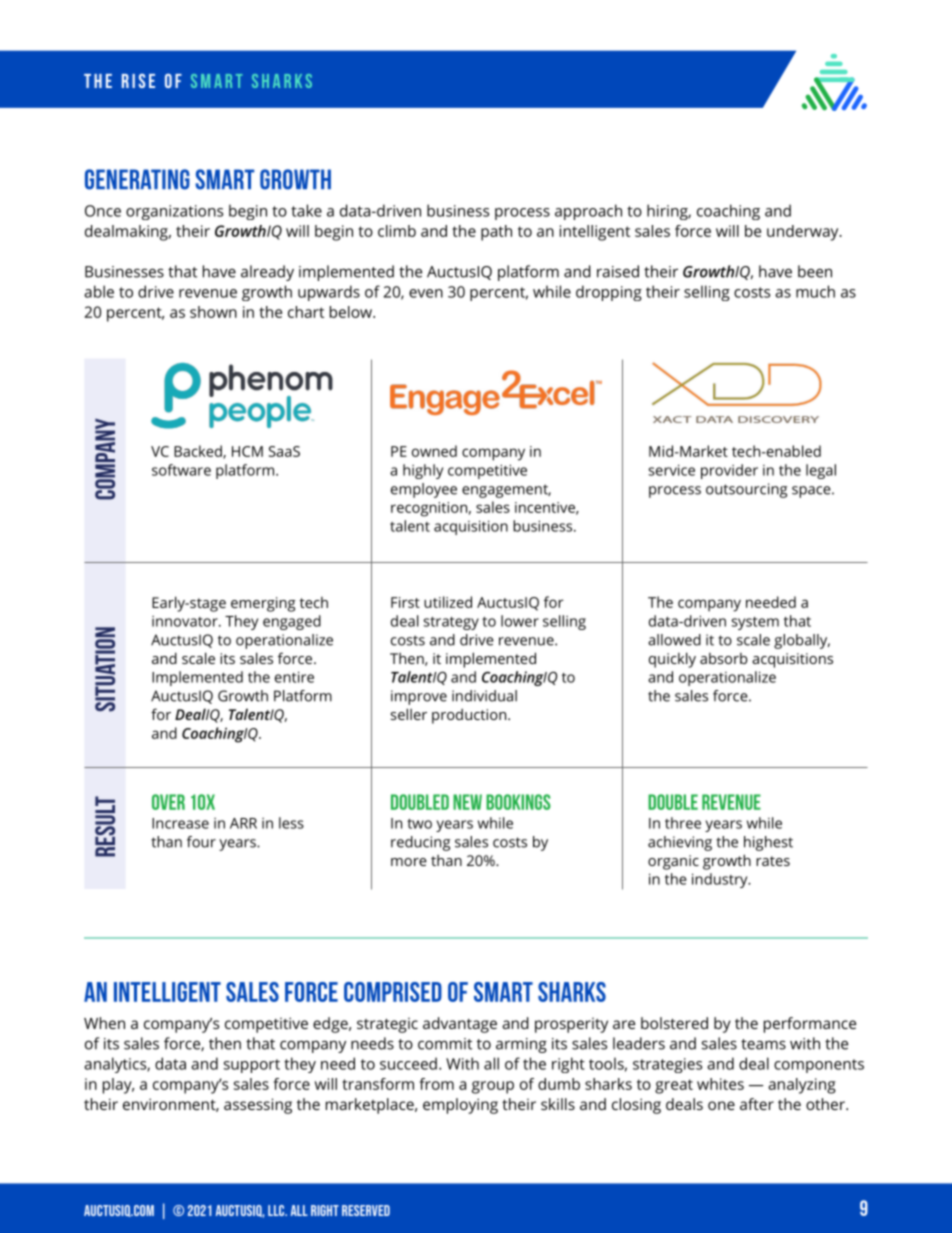 This screenshot has height=1233, width=952. What do you see at coordinates (186, 621) in the screenshot?
I see `innovator` at bounding box center [186, 621].
